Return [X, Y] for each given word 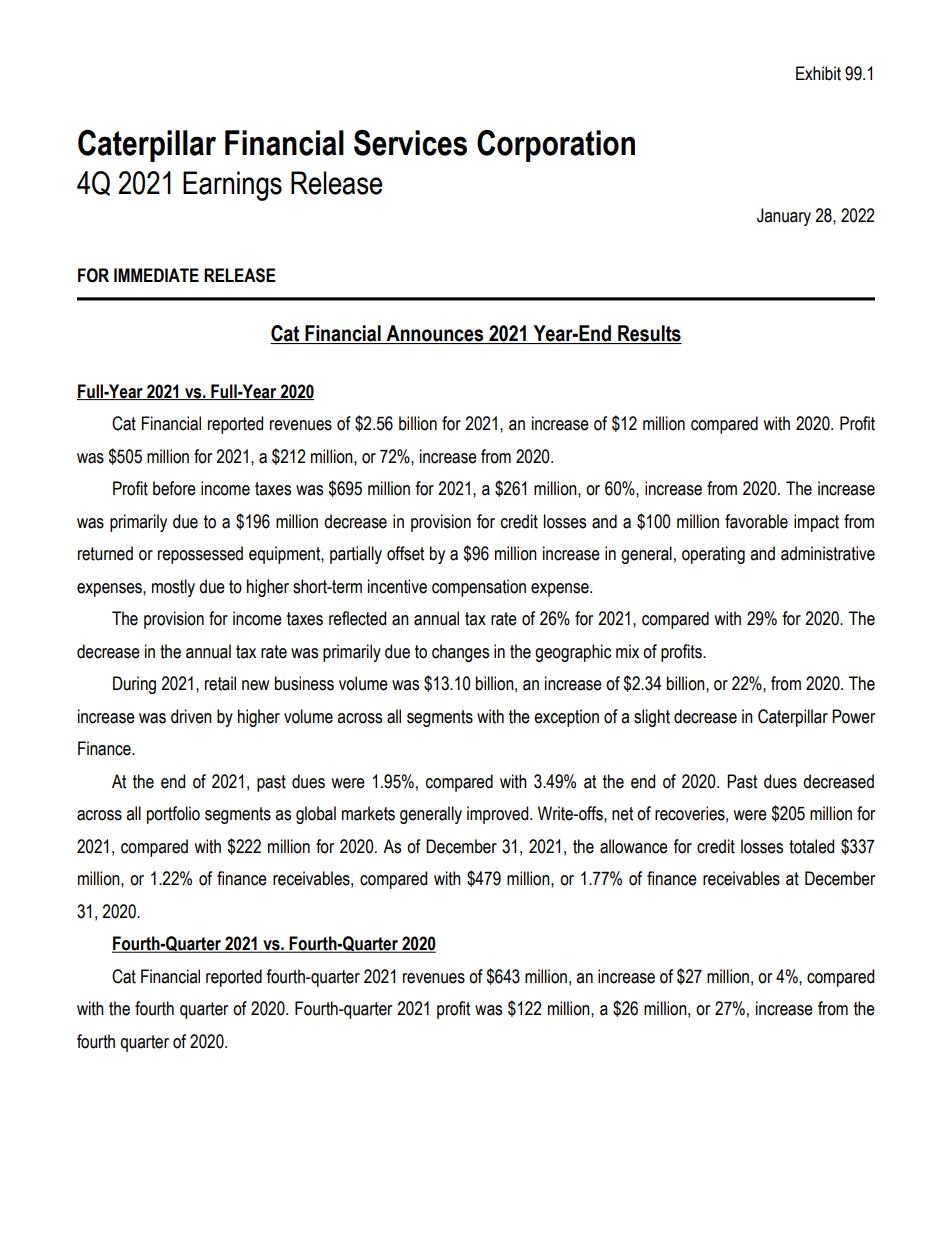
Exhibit [818, 73]
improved [499, 815]
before [174, 488]
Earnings [232, 186]
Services [410, 143]
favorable [756, 521]
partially [356, 555]
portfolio [173, 815]
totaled [811, 846]
